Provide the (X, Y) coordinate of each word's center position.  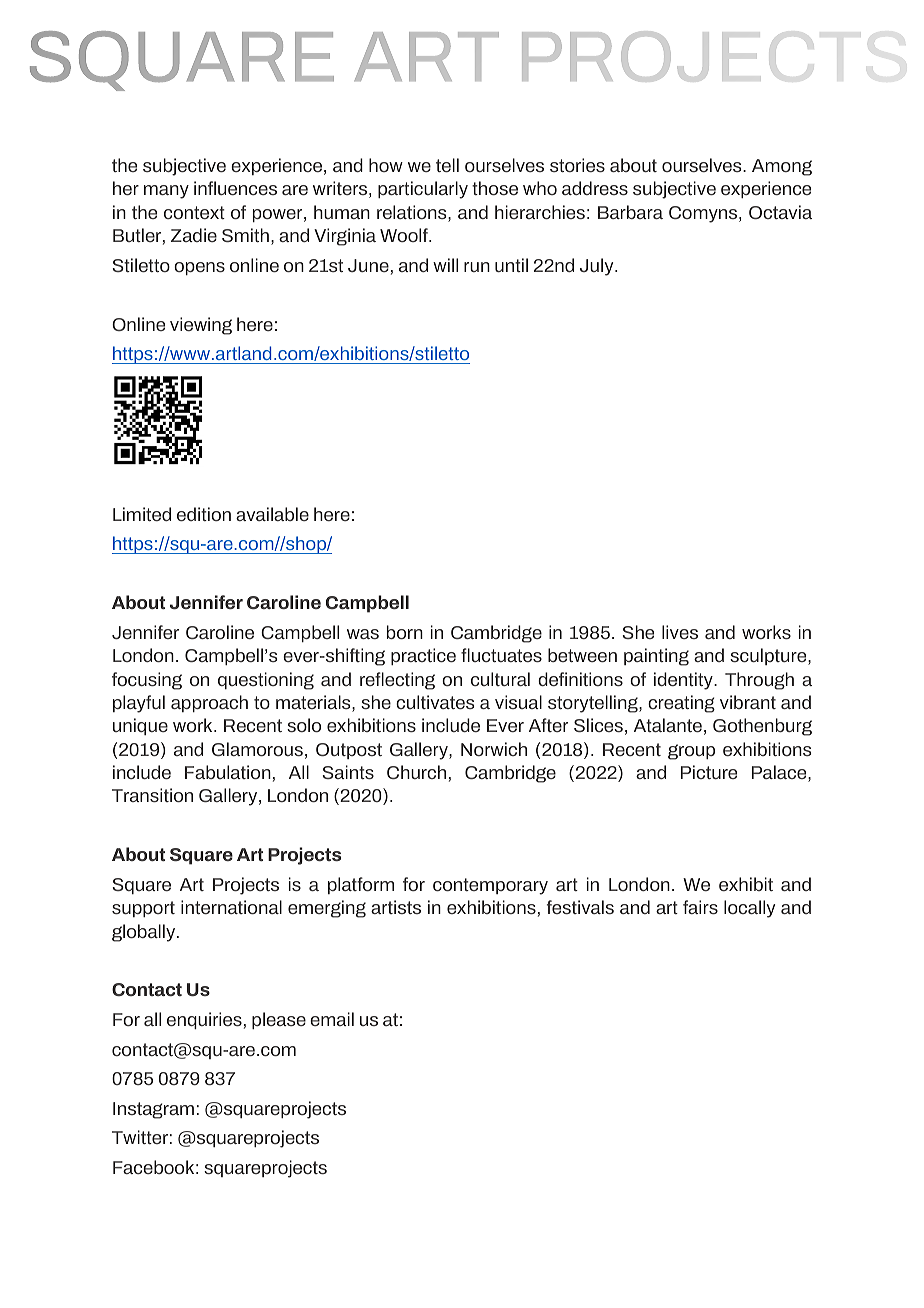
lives (680, 632)
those (495, 188)
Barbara (630, 212)
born (405, 632)
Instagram (153, 1110)
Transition (152, 795)
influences (235, 188)
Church (416, 772)
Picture (709, 772)
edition (204, 514)
